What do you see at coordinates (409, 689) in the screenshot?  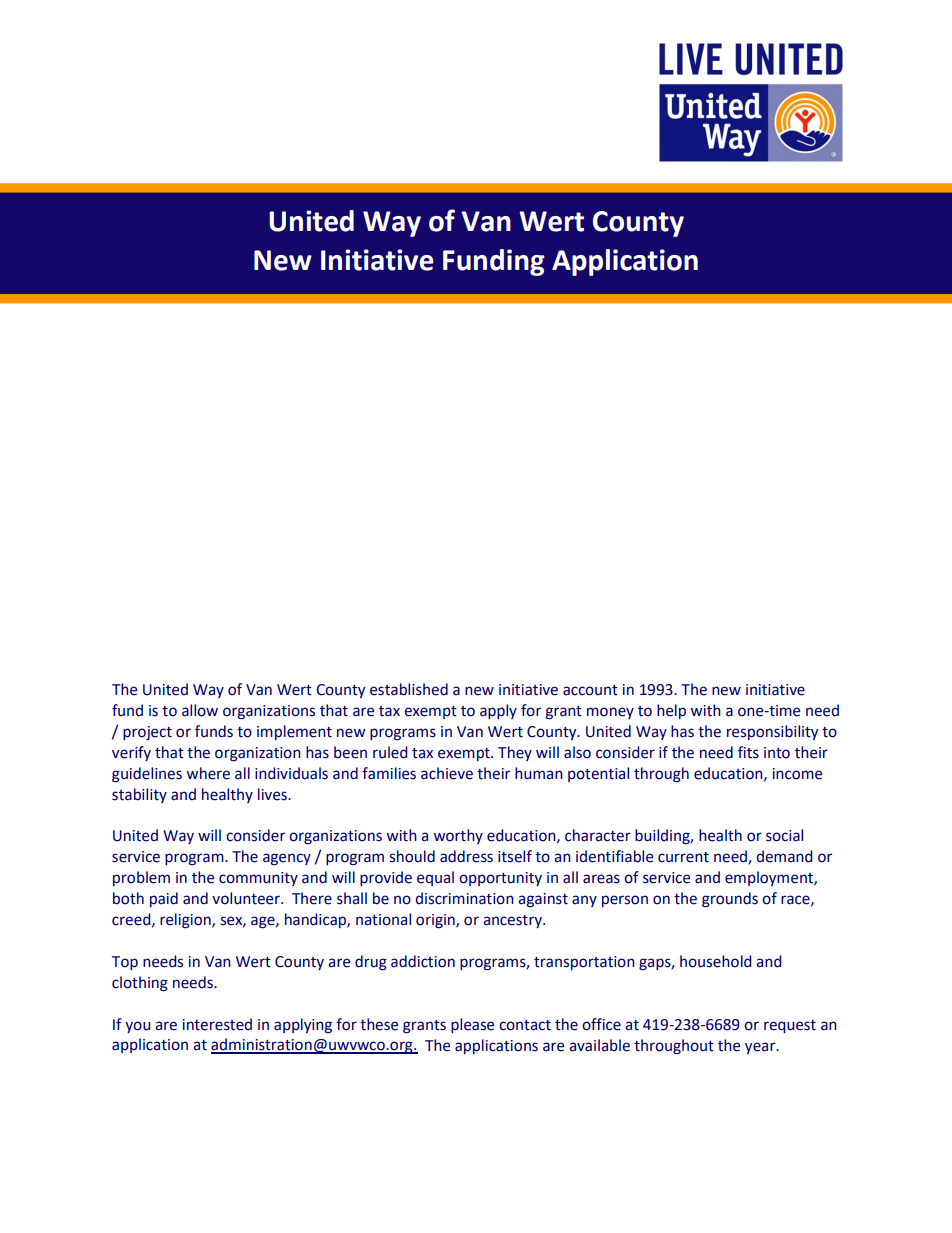 I see `established` at bounding box center [409, 689].
